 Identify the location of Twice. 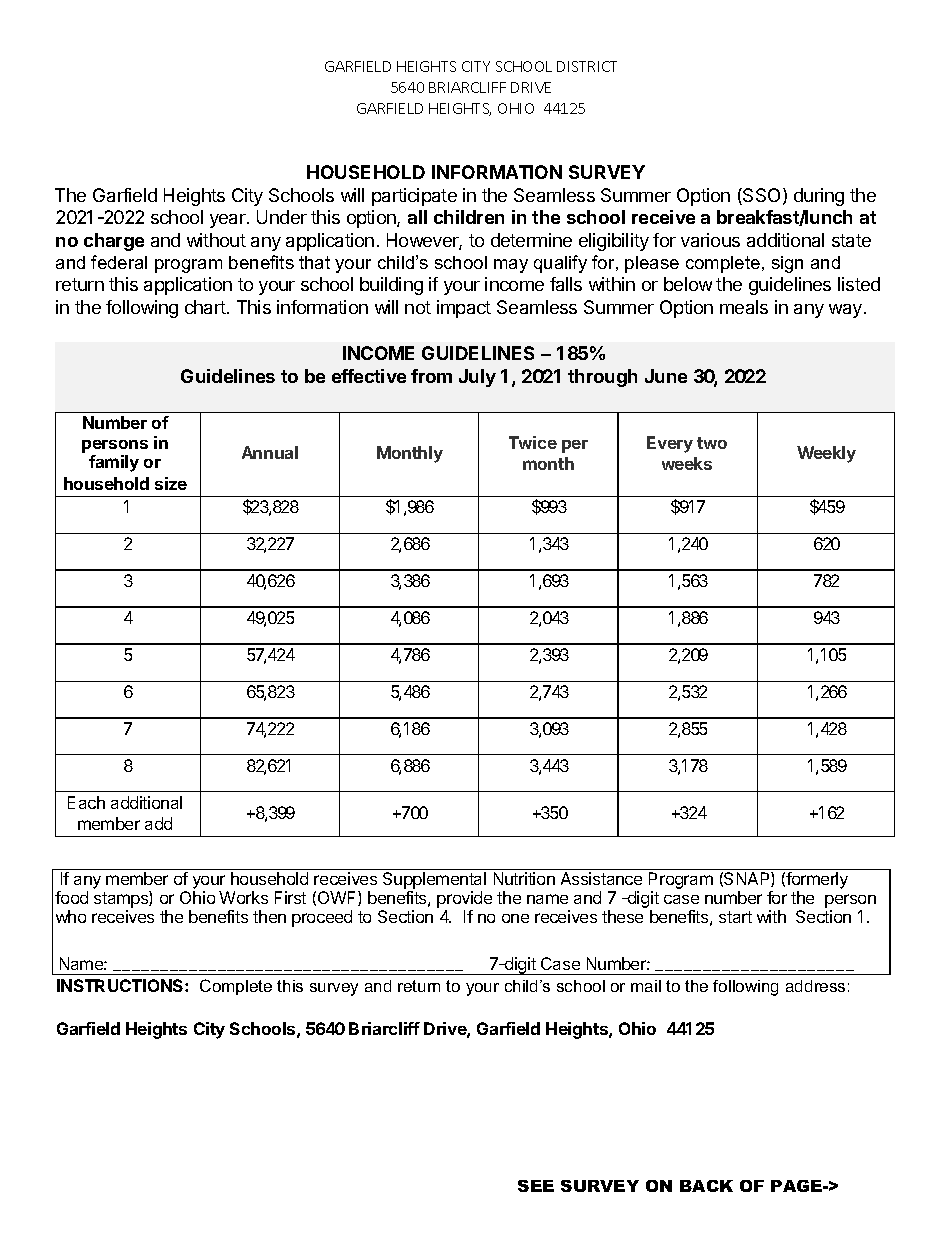
(533, 442).
